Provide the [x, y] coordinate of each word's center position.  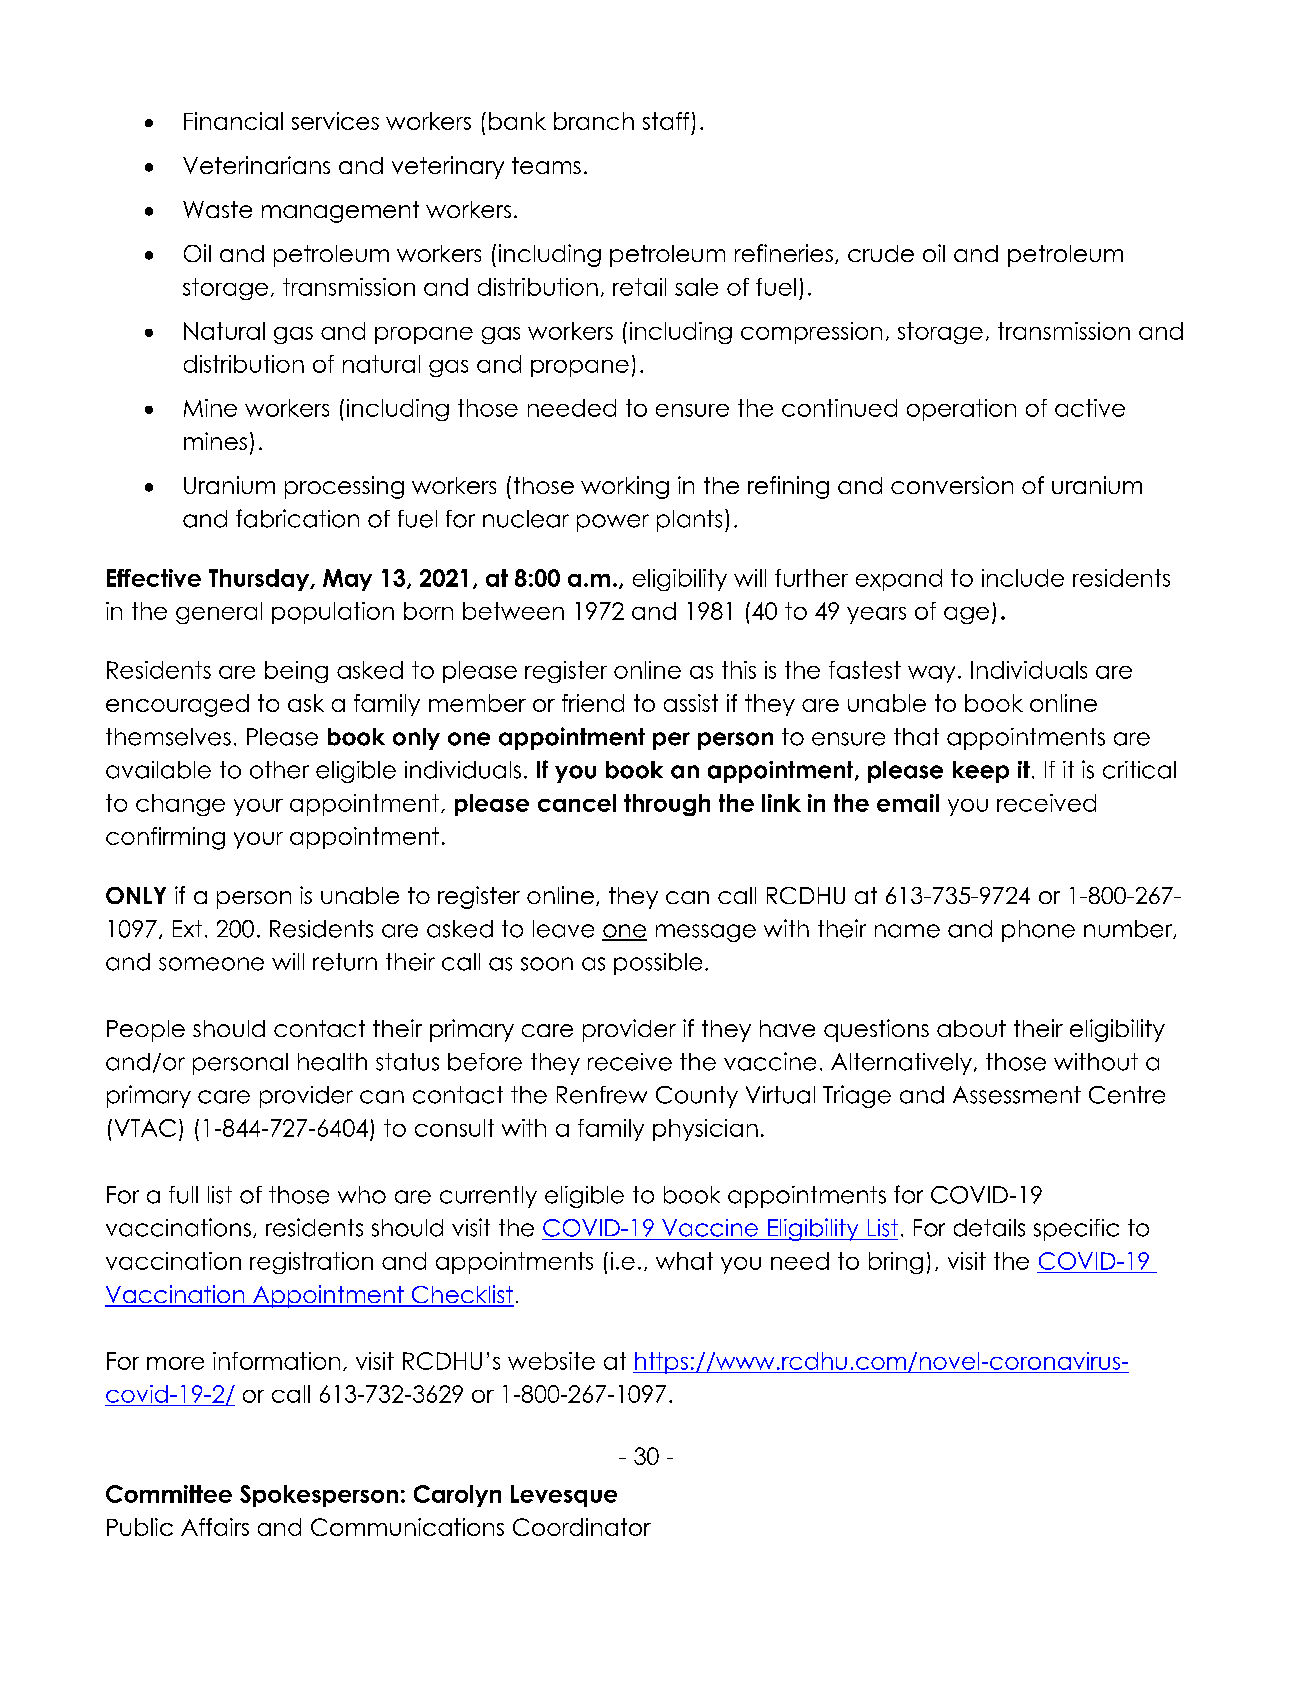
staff [666, 121]
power [613, 523]
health [332, 1062]
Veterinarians [256, 165]
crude [881, 253]
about [971, 1028]
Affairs [215, 1527]
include [1023, 578]
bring [896, 1263]
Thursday [260, 580]
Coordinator [582, 1527]
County [697, 1097]
